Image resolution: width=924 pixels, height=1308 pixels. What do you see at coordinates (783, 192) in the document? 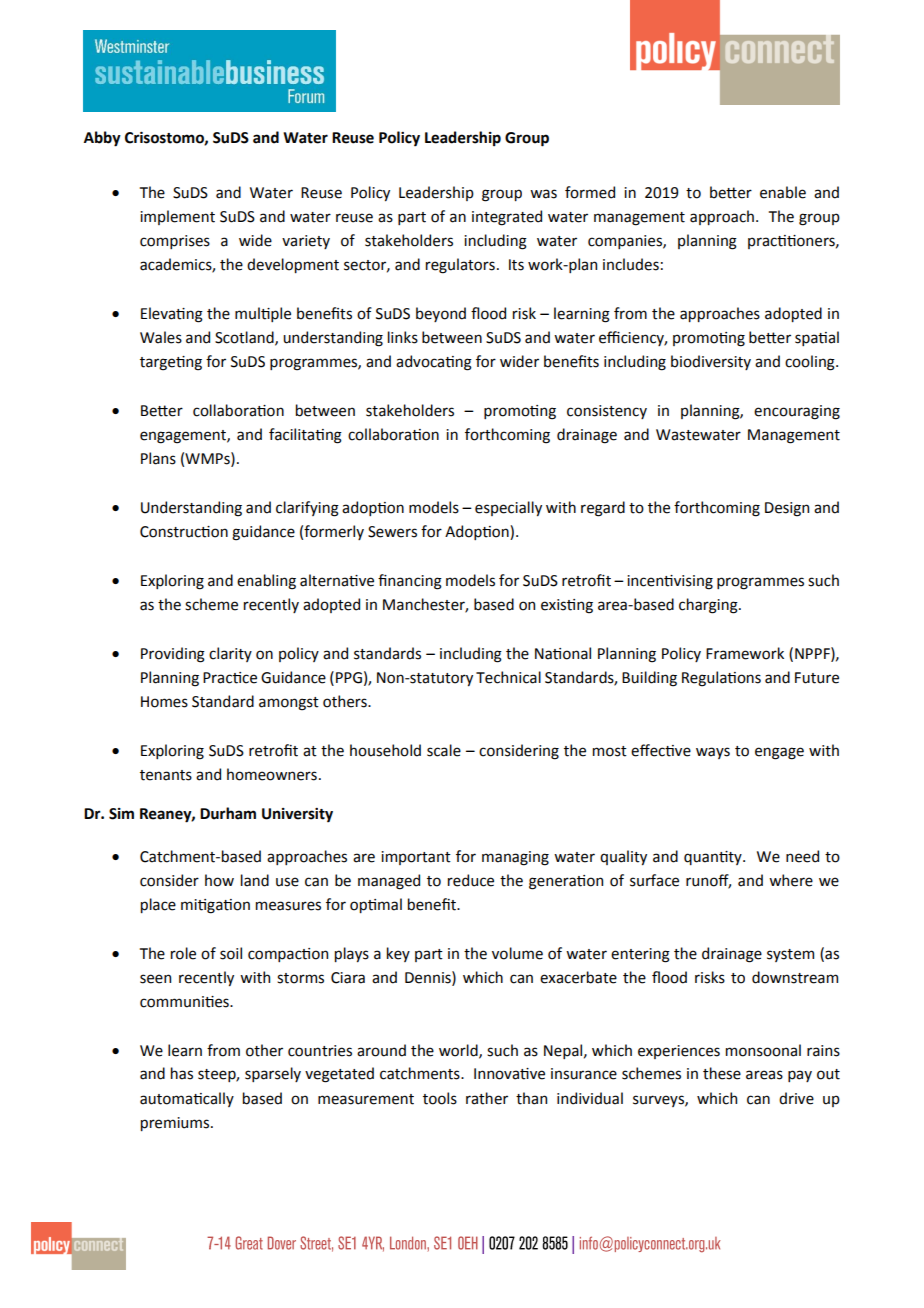
I see `enable` at bounding box center [783, 192].
